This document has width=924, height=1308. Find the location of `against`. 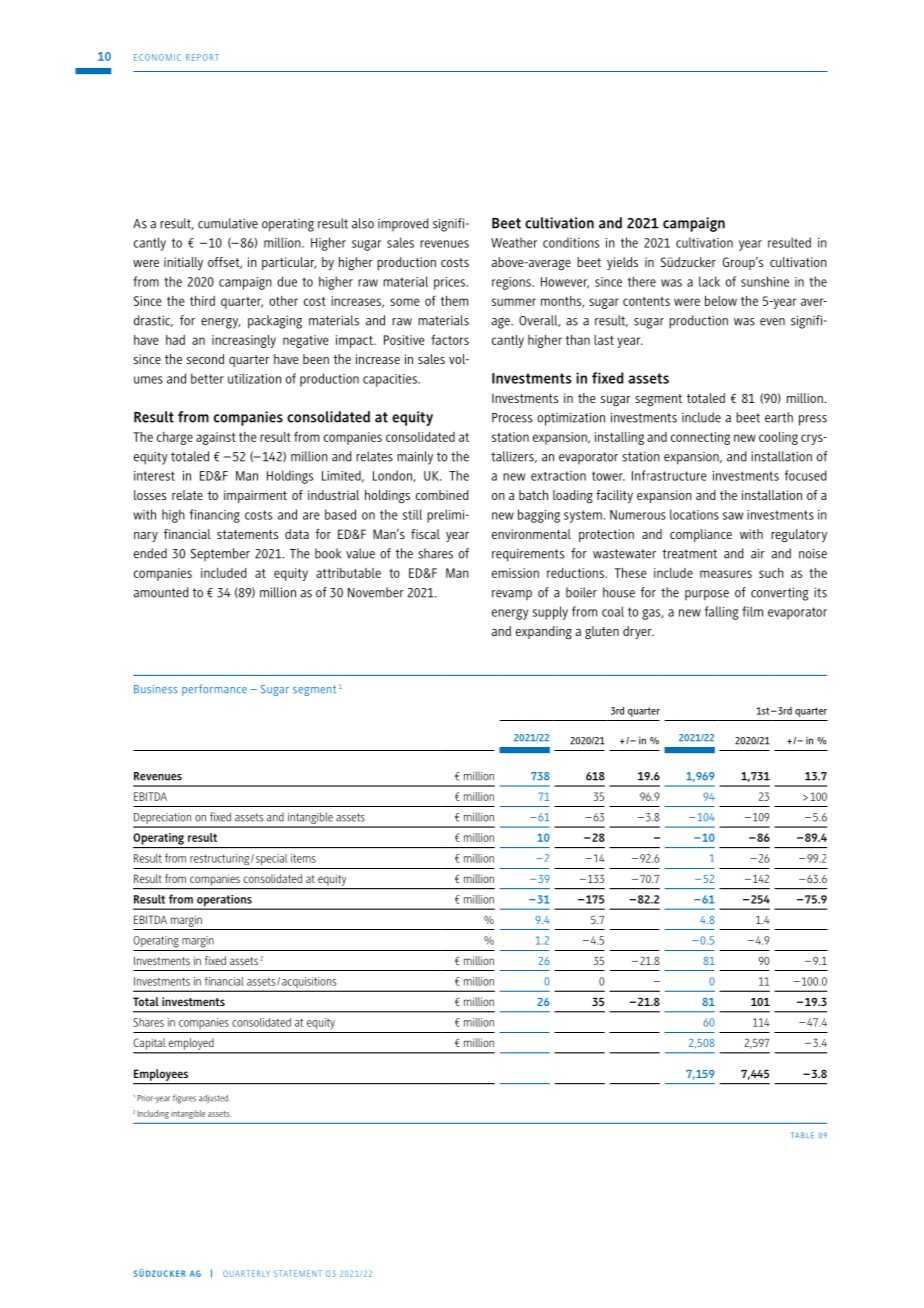

against is located at coordinates (216, 438).
